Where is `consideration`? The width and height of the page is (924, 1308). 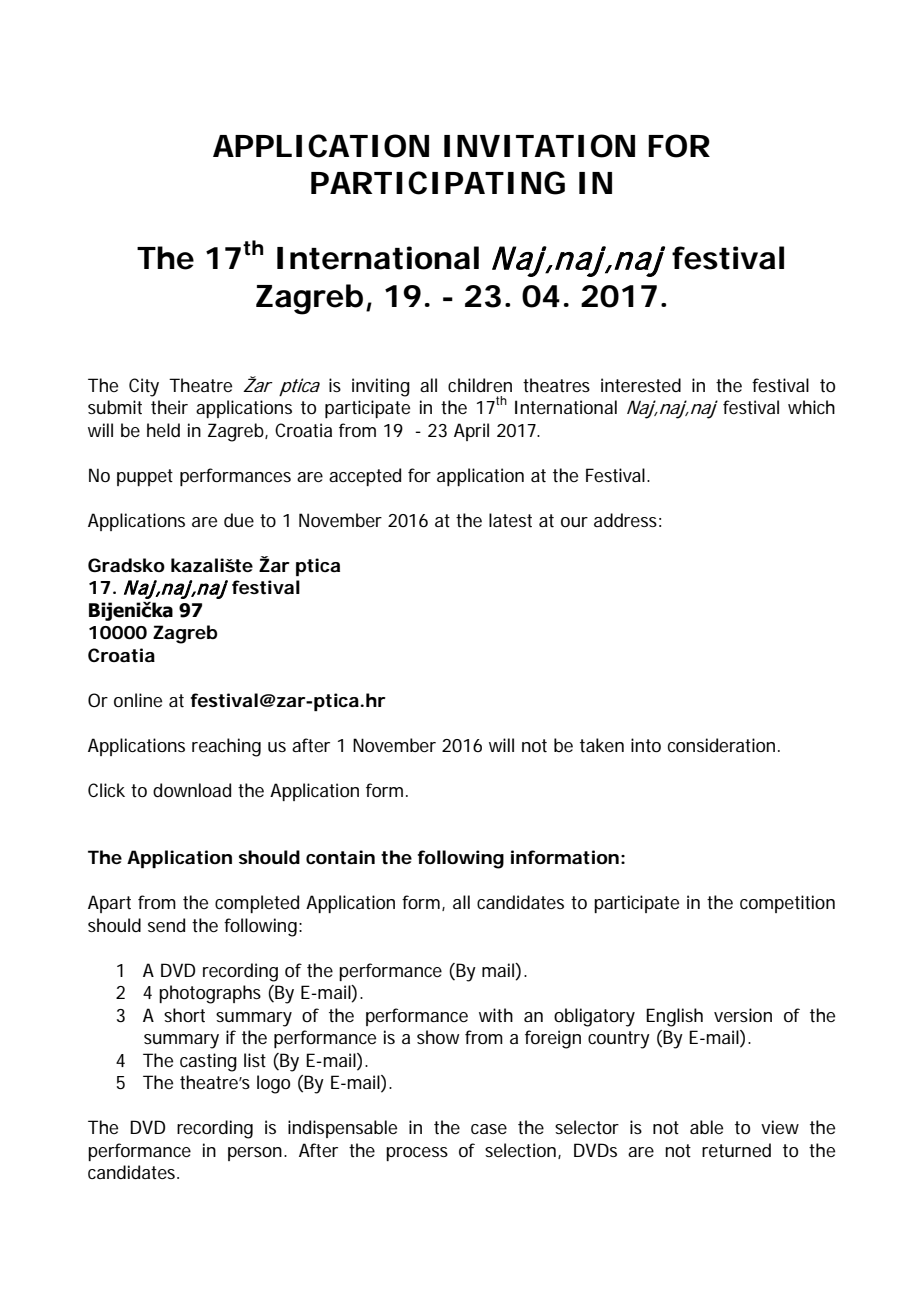
consideration is located at coordinates (721, 745).
